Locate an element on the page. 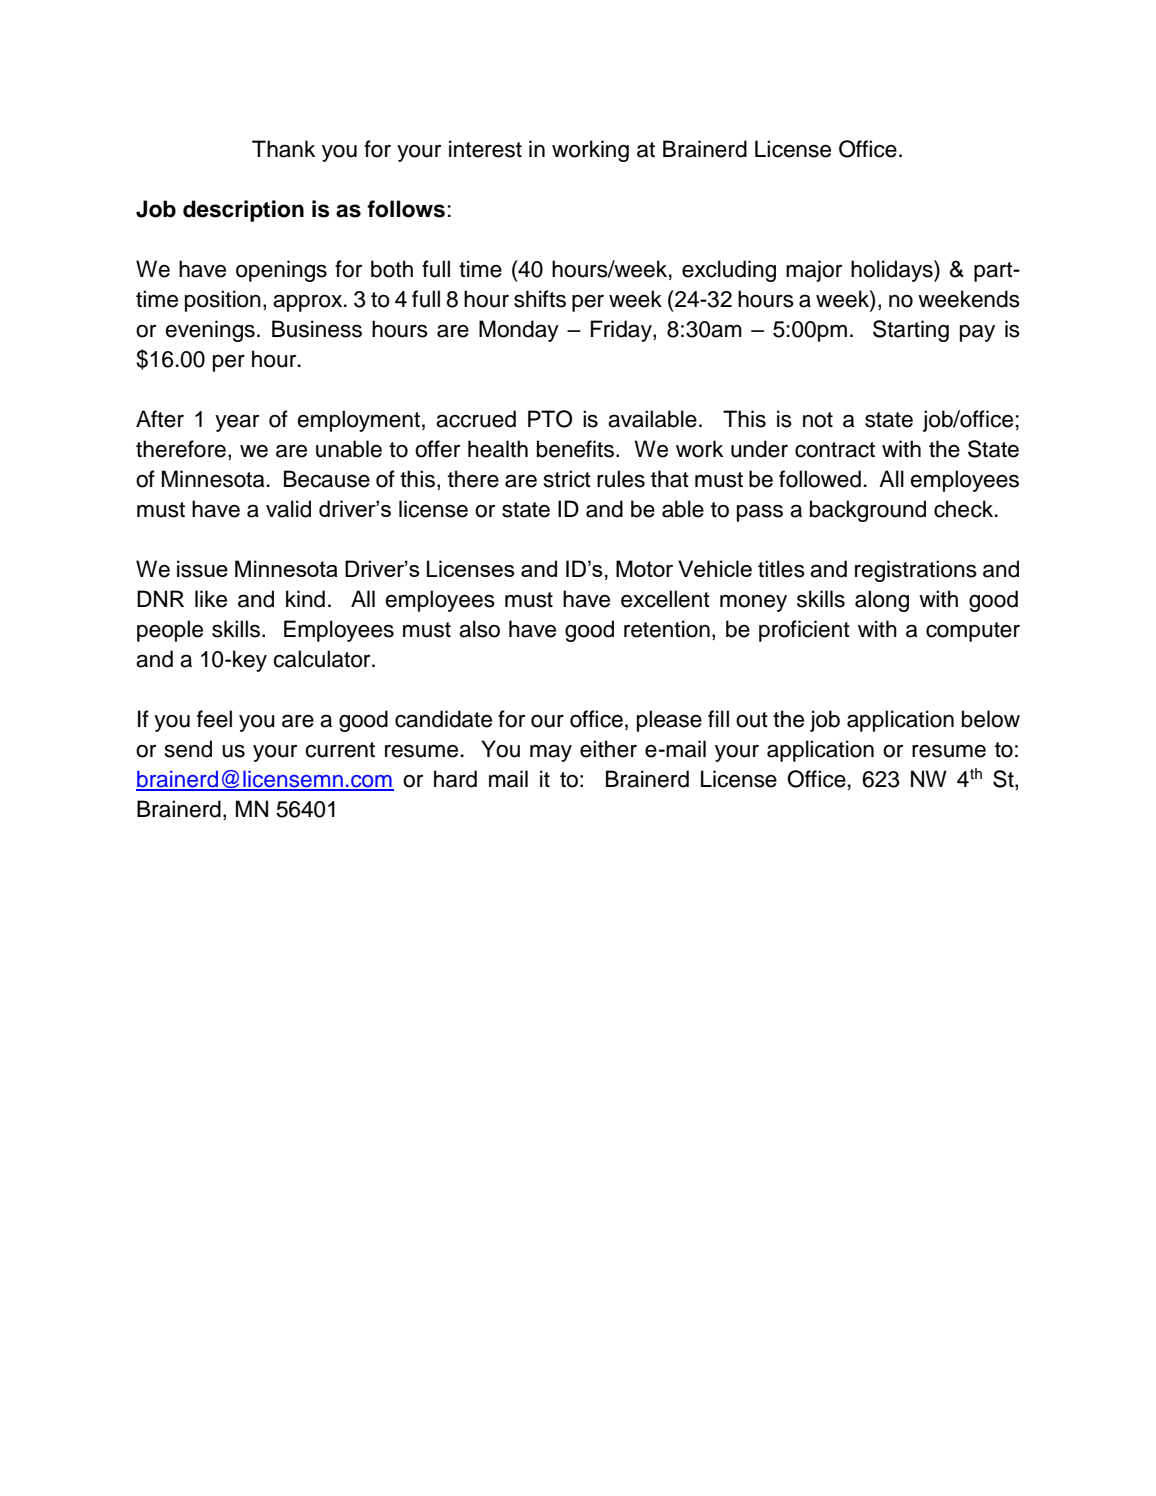 The height and width of the page is (1496, 1156). not is located at coordinates (818, 420).
